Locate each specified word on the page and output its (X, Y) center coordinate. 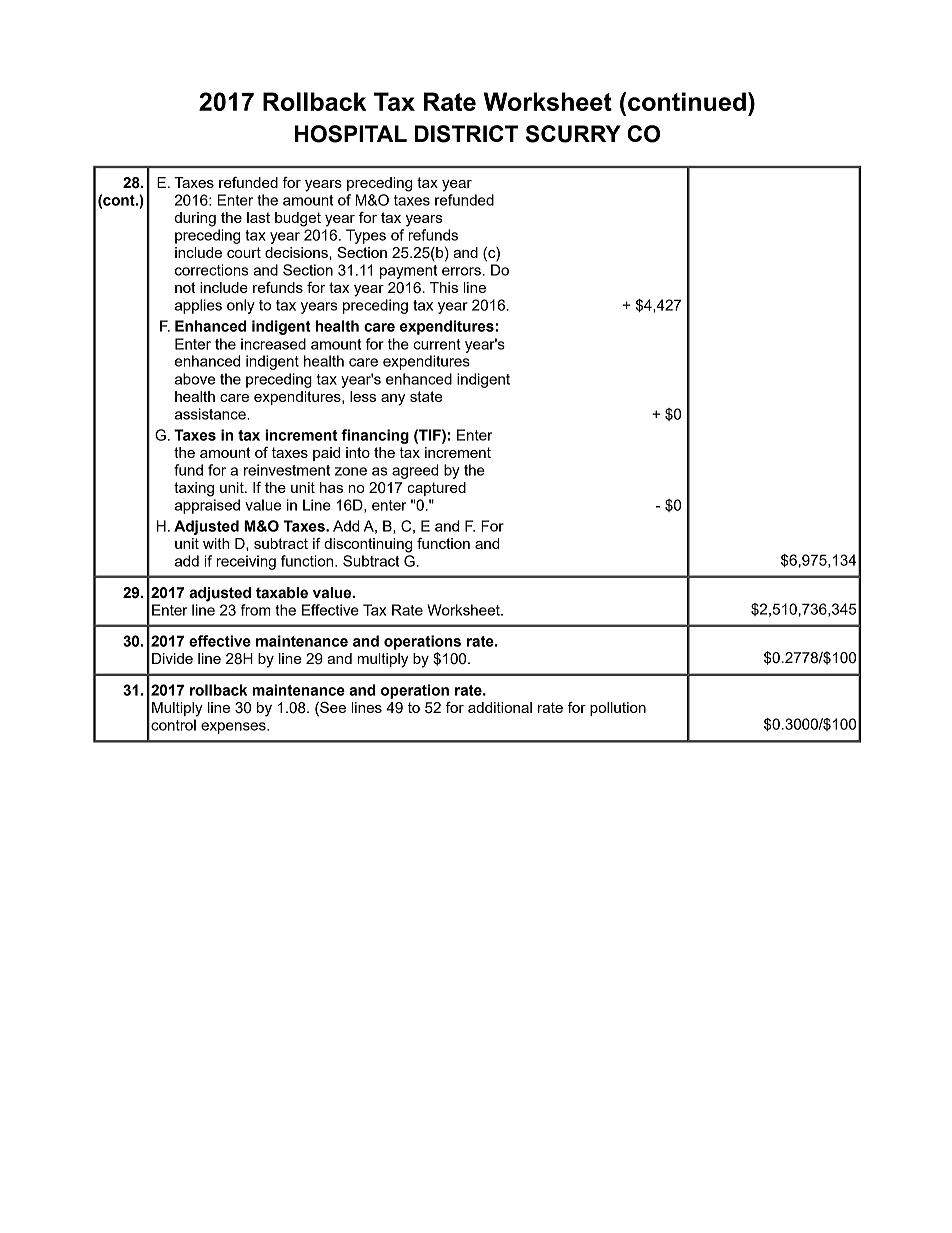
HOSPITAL (351, 134)
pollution (618, 709)
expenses (234, 728)
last (258, 217)
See (332, 709)
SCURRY (573, 134)
